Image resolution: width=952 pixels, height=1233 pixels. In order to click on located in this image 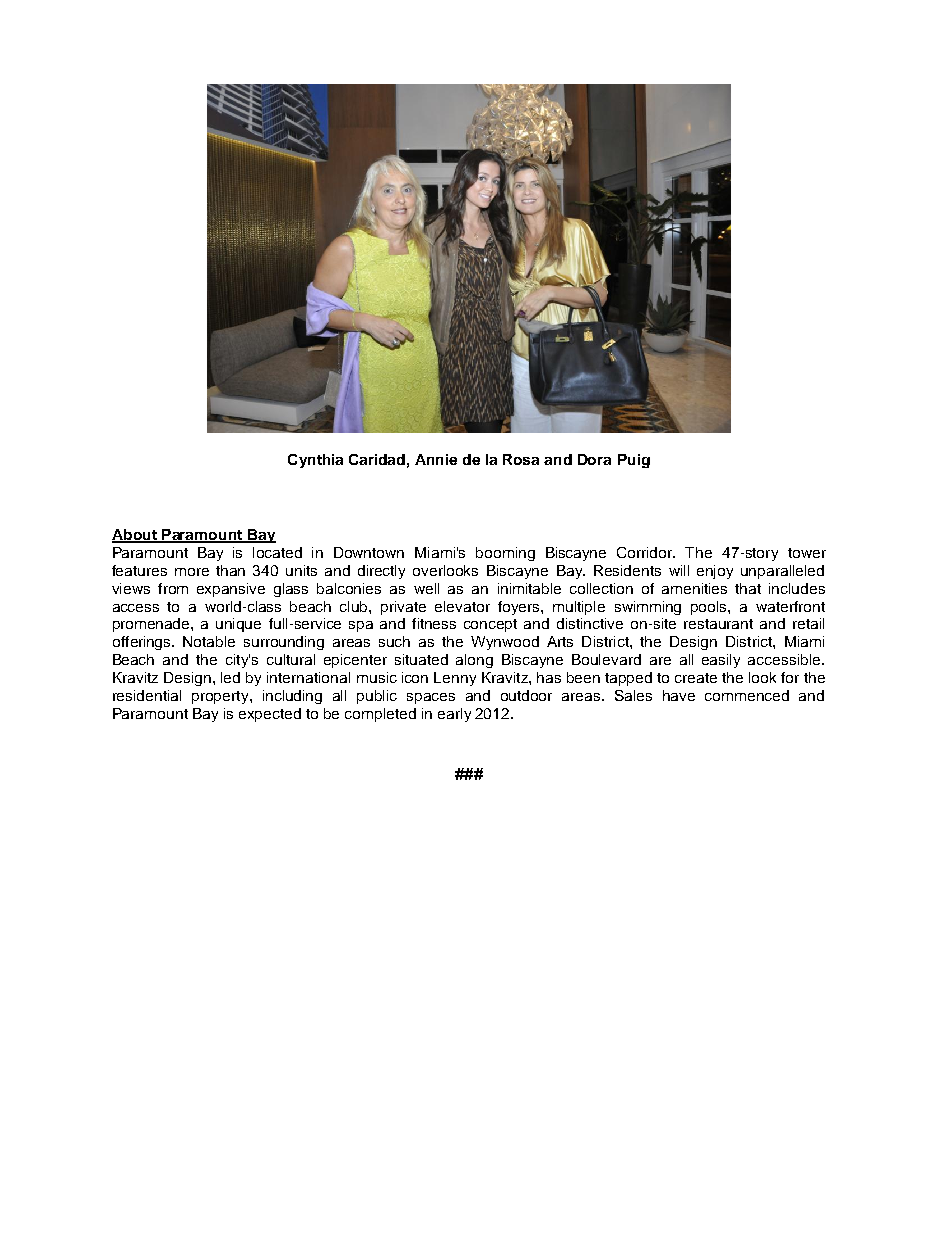, I will do `click(277, 552)`.
